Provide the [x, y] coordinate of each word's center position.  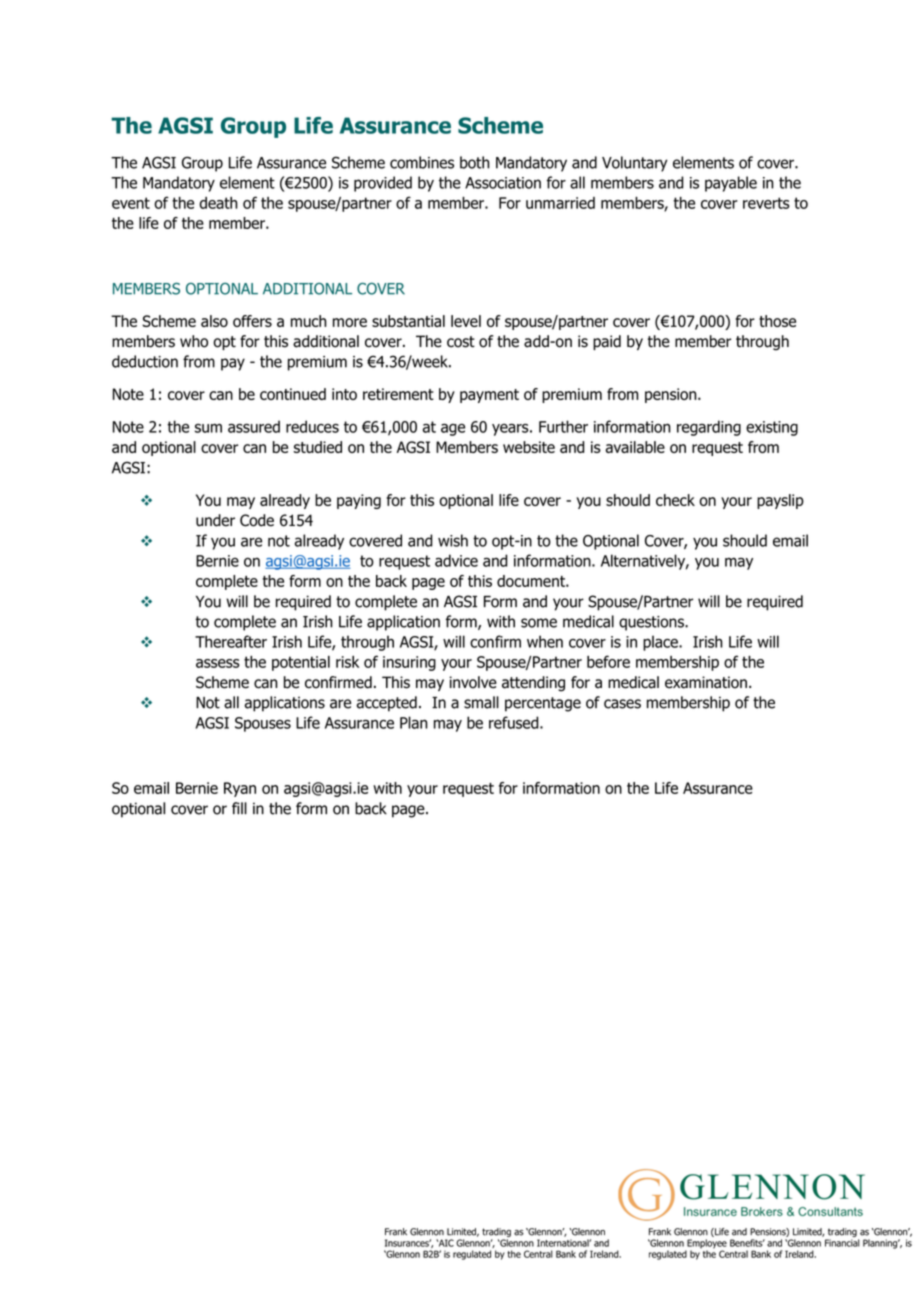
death [218, 203]
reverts [766, 203]
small [481, 702]
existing [772, 428]
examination [706, 682]
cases [622, 704]
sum [208, 428]
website [529, 447]
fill [239, 808]
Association [503, 183]
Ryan [240, 789]
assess [218, 663]
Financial [842, 1243]
